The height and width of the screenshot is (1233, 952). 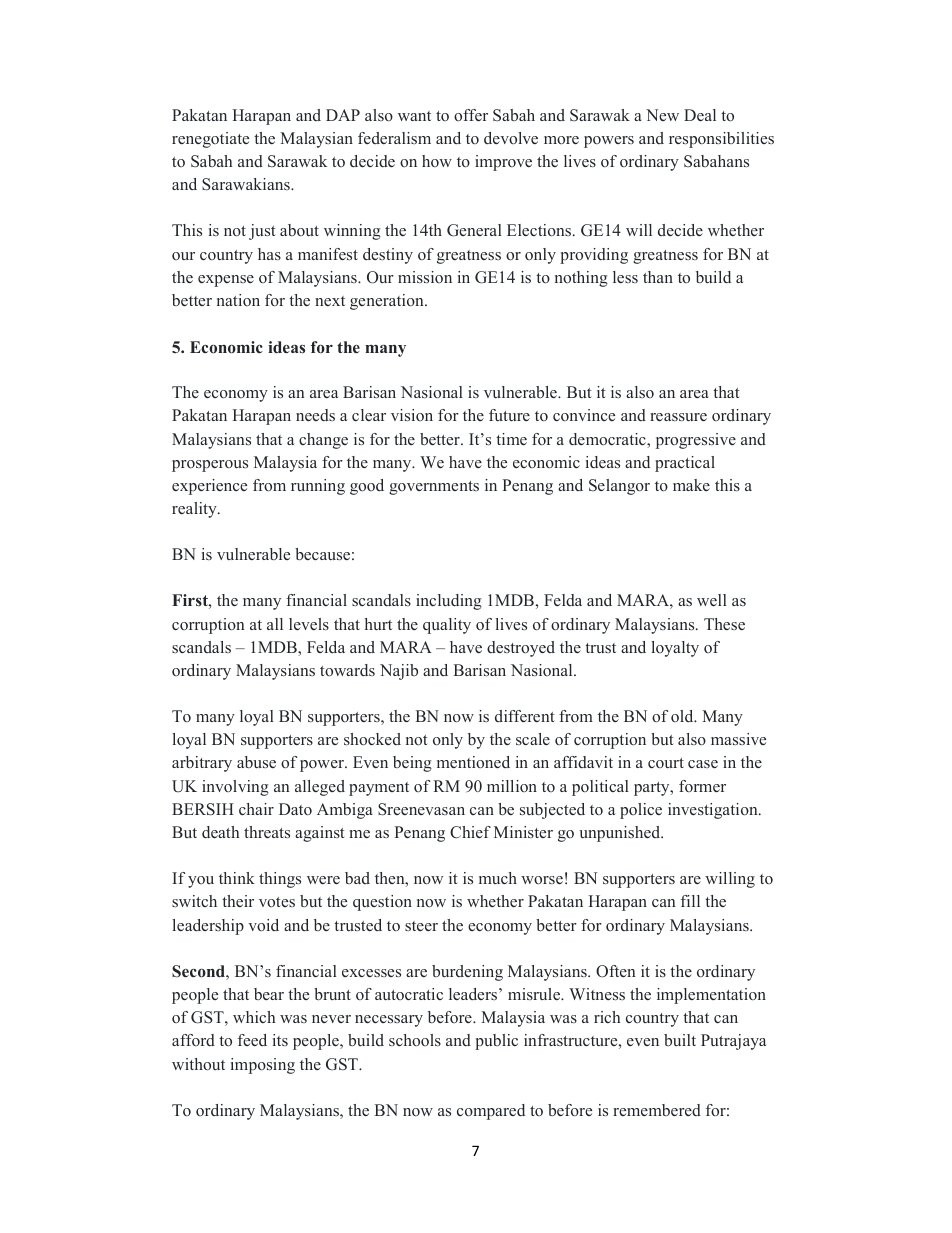 I want to click on offer, so click(x=471, y=115).
